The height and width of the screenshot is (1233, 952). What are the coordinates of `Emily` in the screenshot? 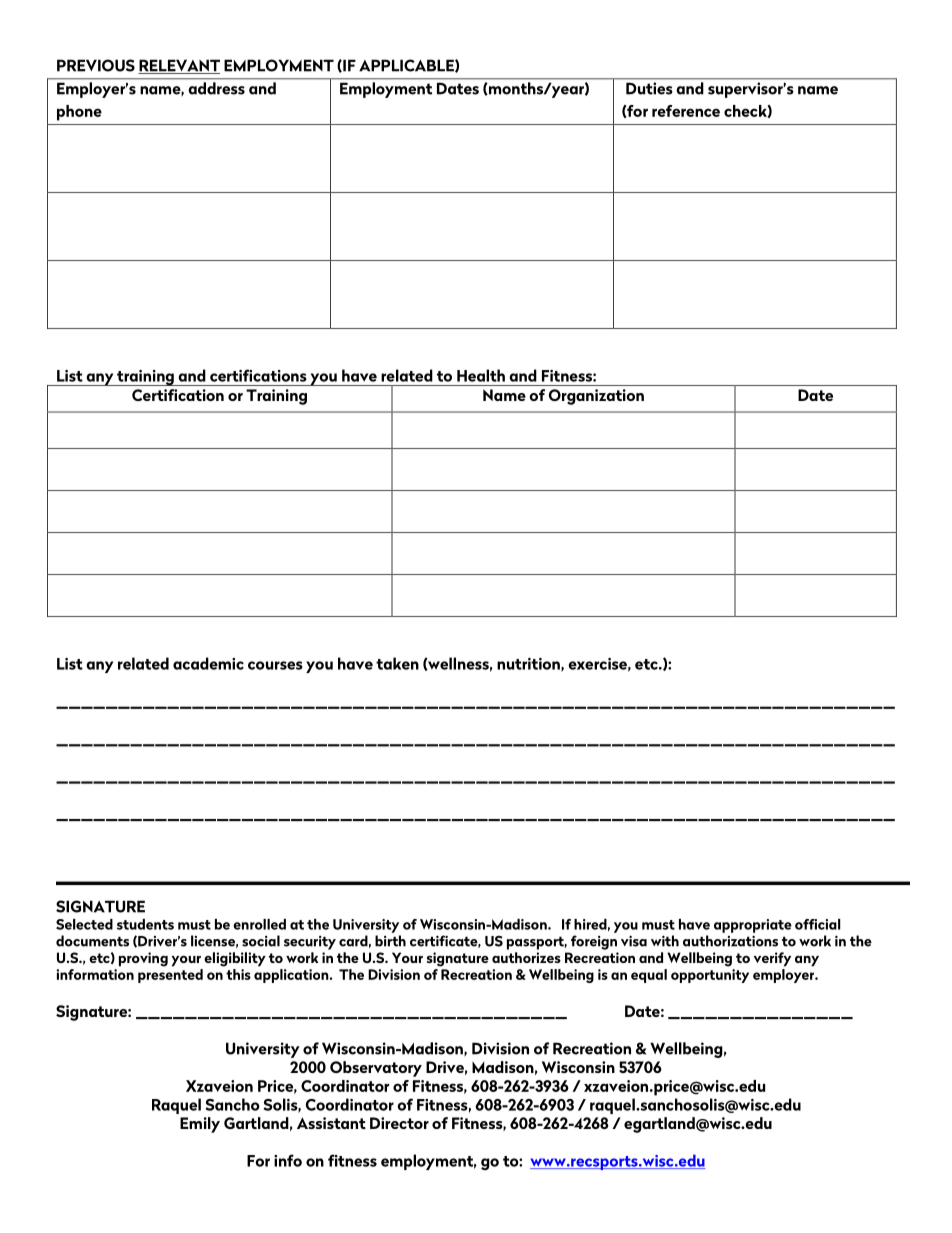 It's located at (200, 1125).
